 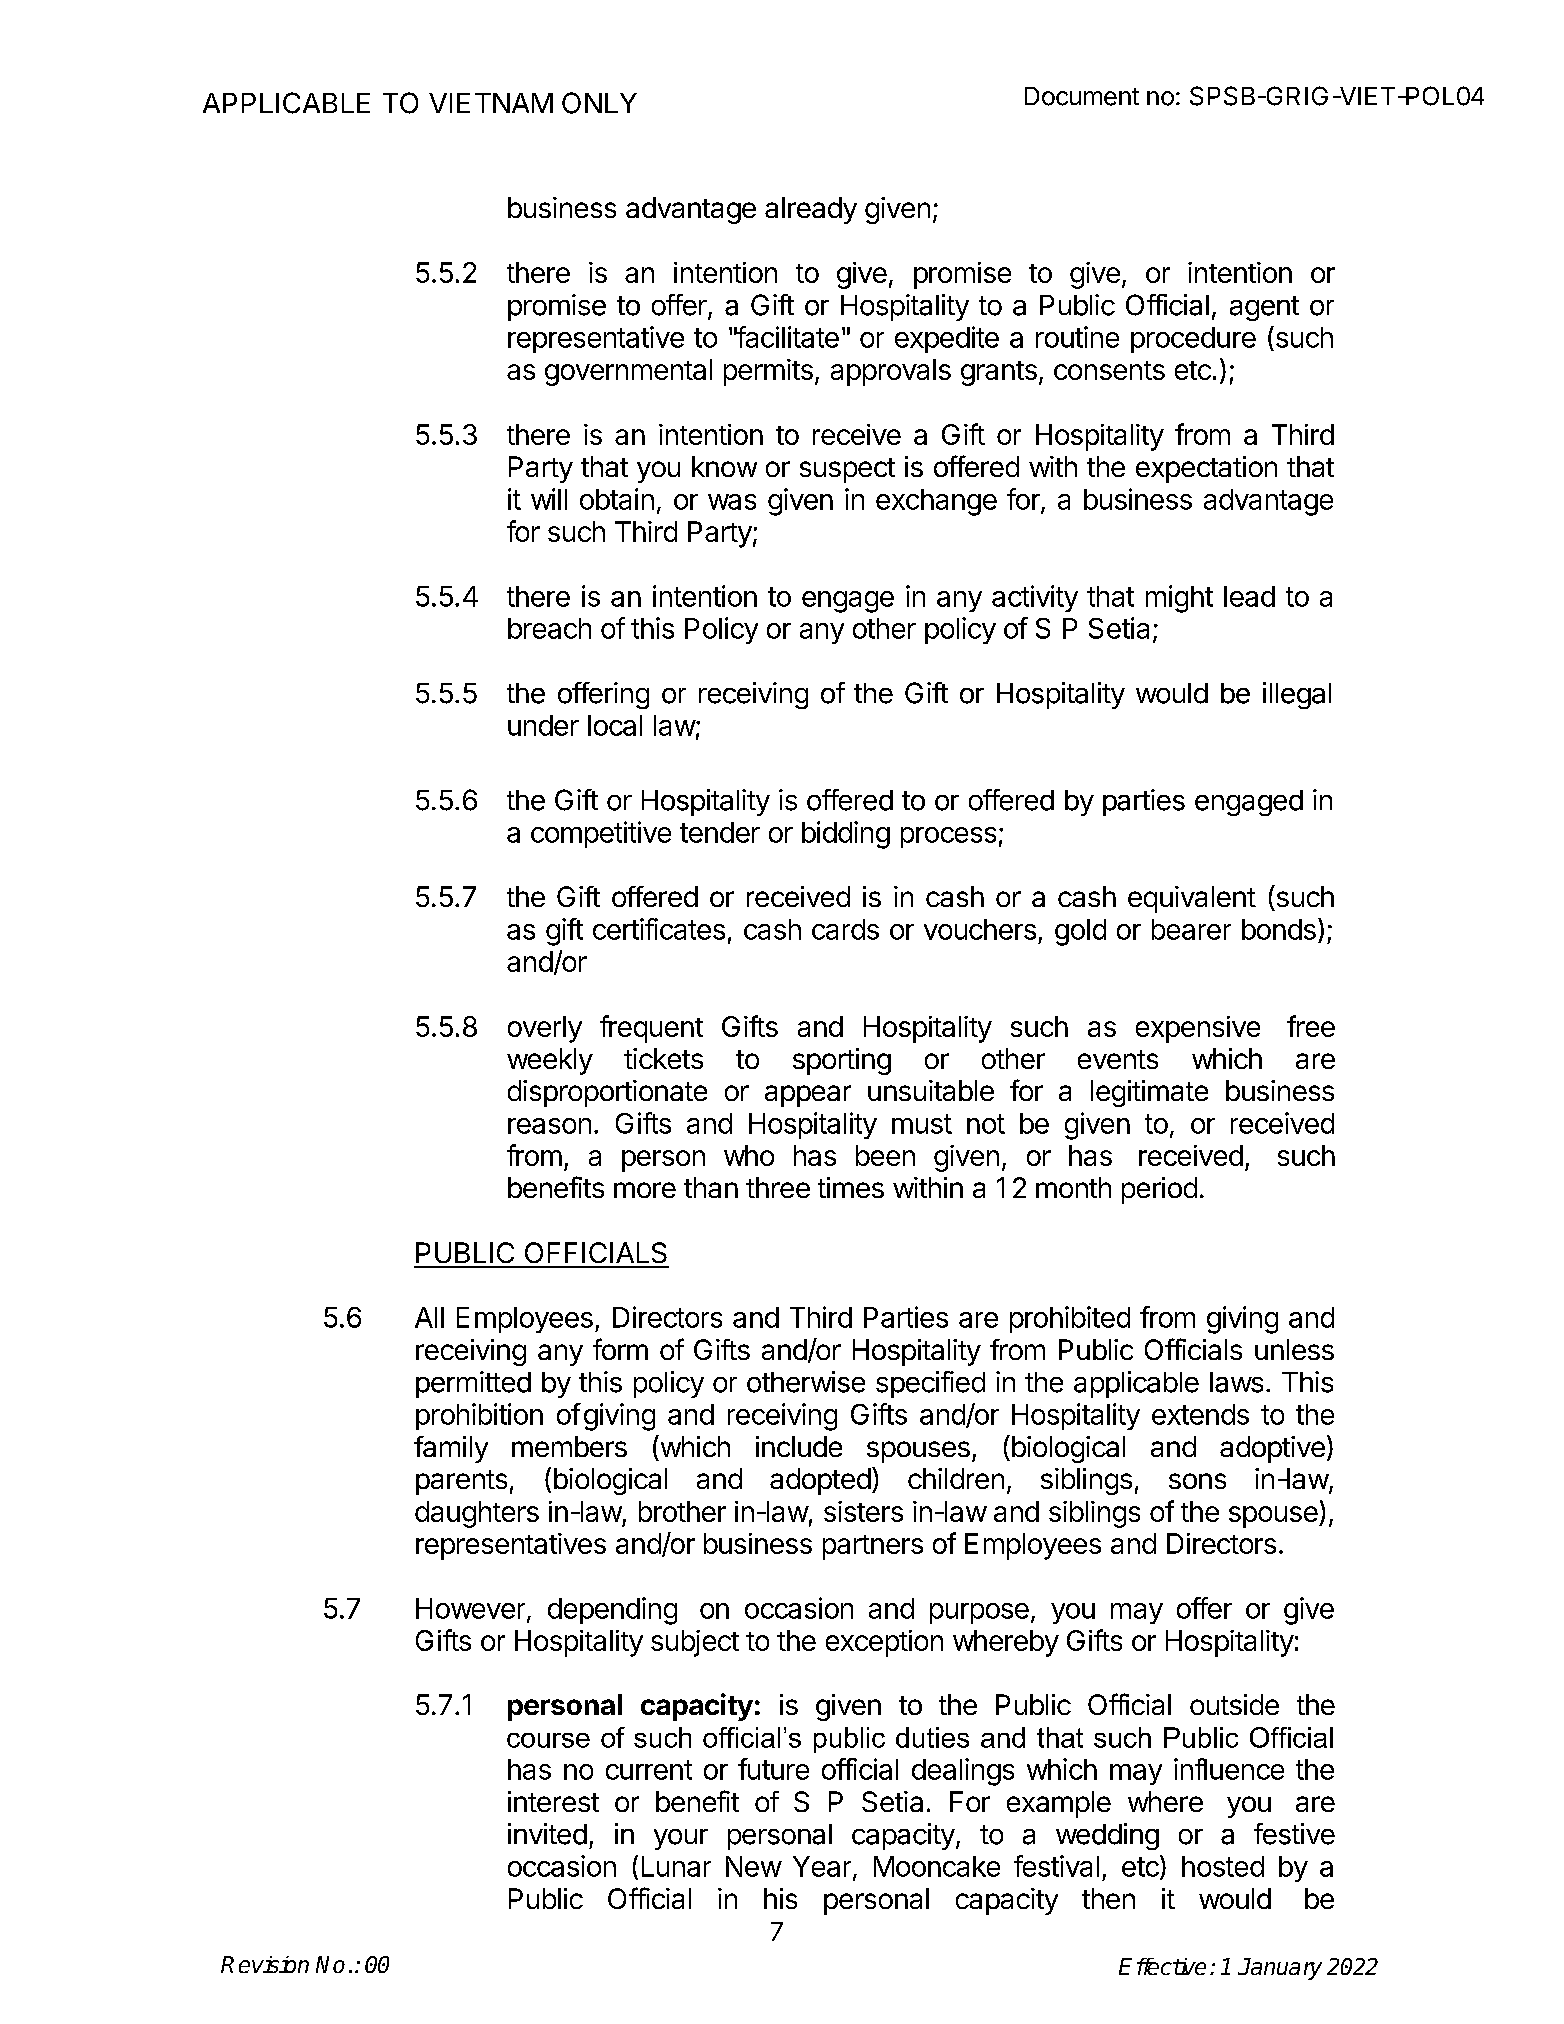 I want to click on include, so click(x=799, y=1446).
